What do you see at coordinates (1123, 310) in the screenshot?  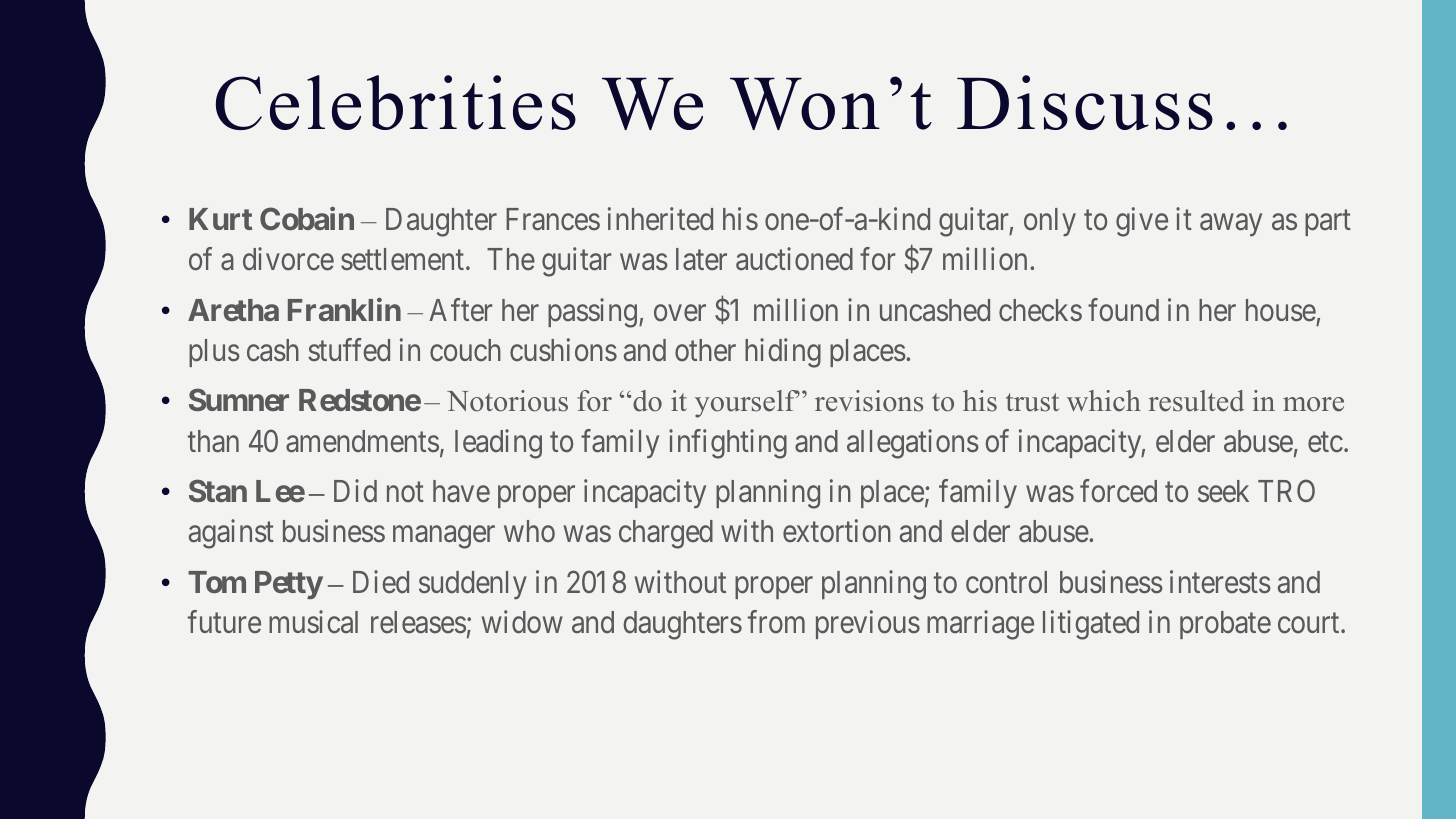 I see `found` at bounding box center [1123, 310].
